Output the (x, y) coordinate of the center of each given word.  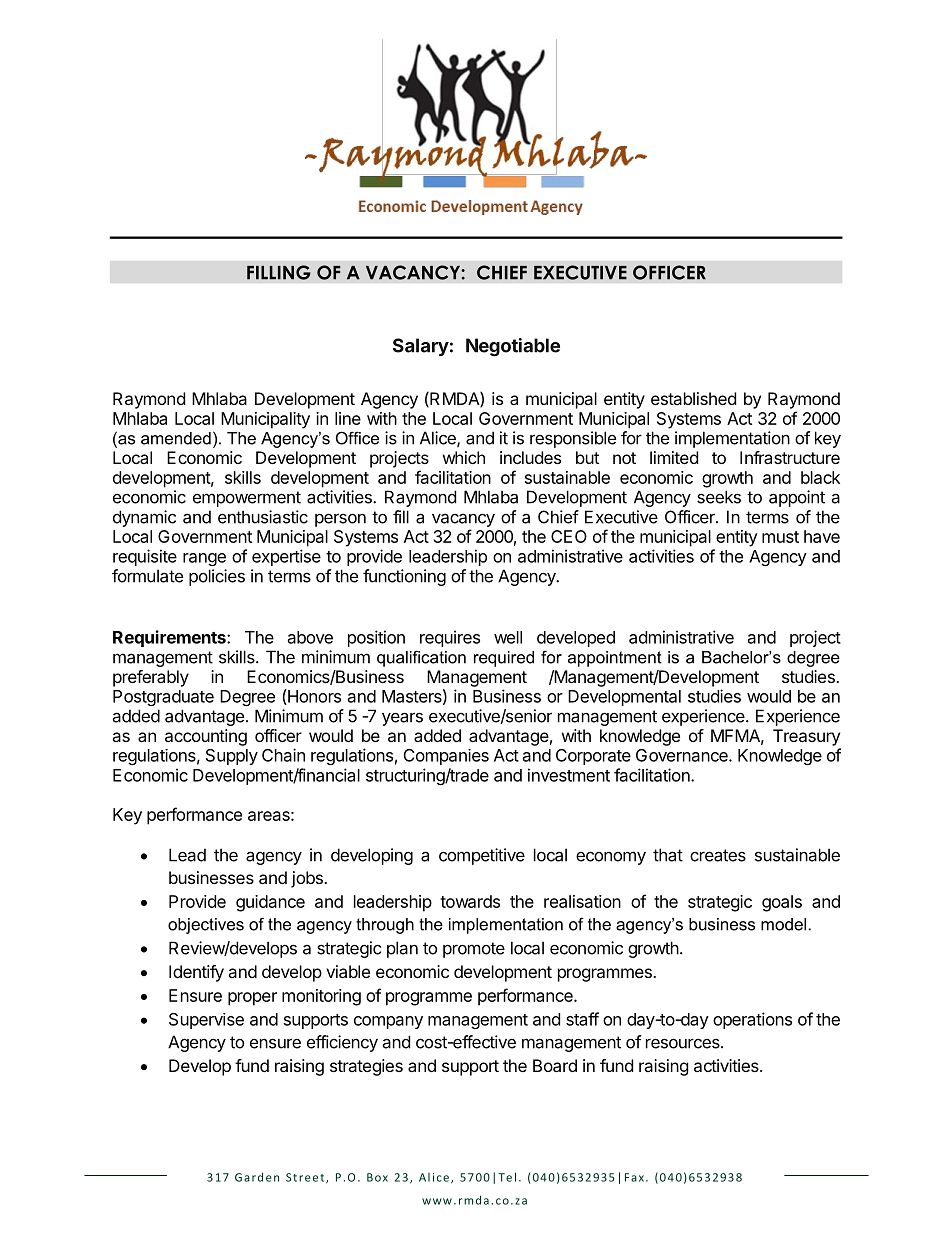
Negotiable (513, 347)
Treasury (806, 737)
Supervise (206, 1021)
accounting (206, 737)
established (693, 398)
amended (176, 438)
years (402, 719)
